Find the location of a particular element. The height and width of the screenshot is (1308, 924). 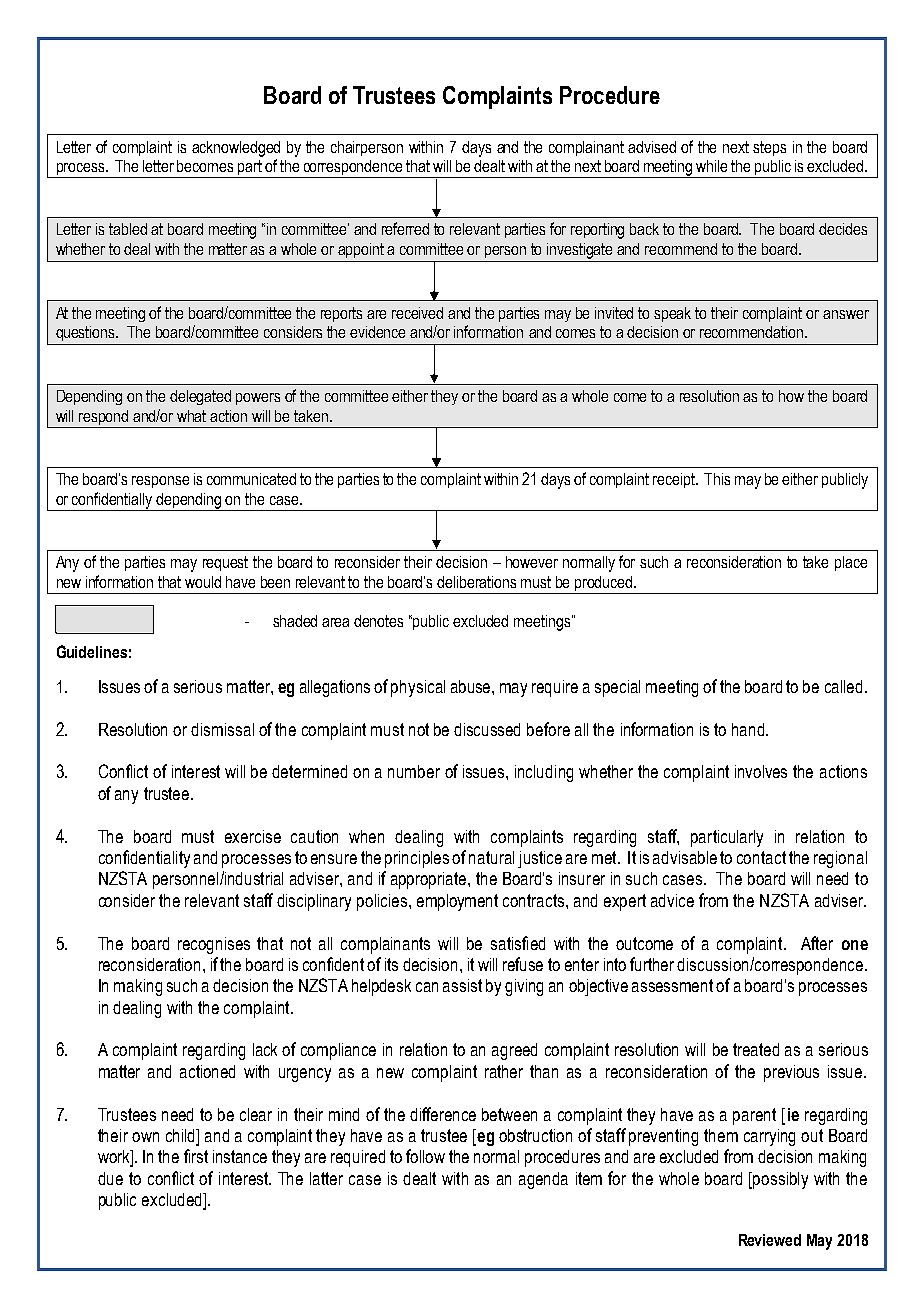

agenda is located at coordinates (543, 1180).
